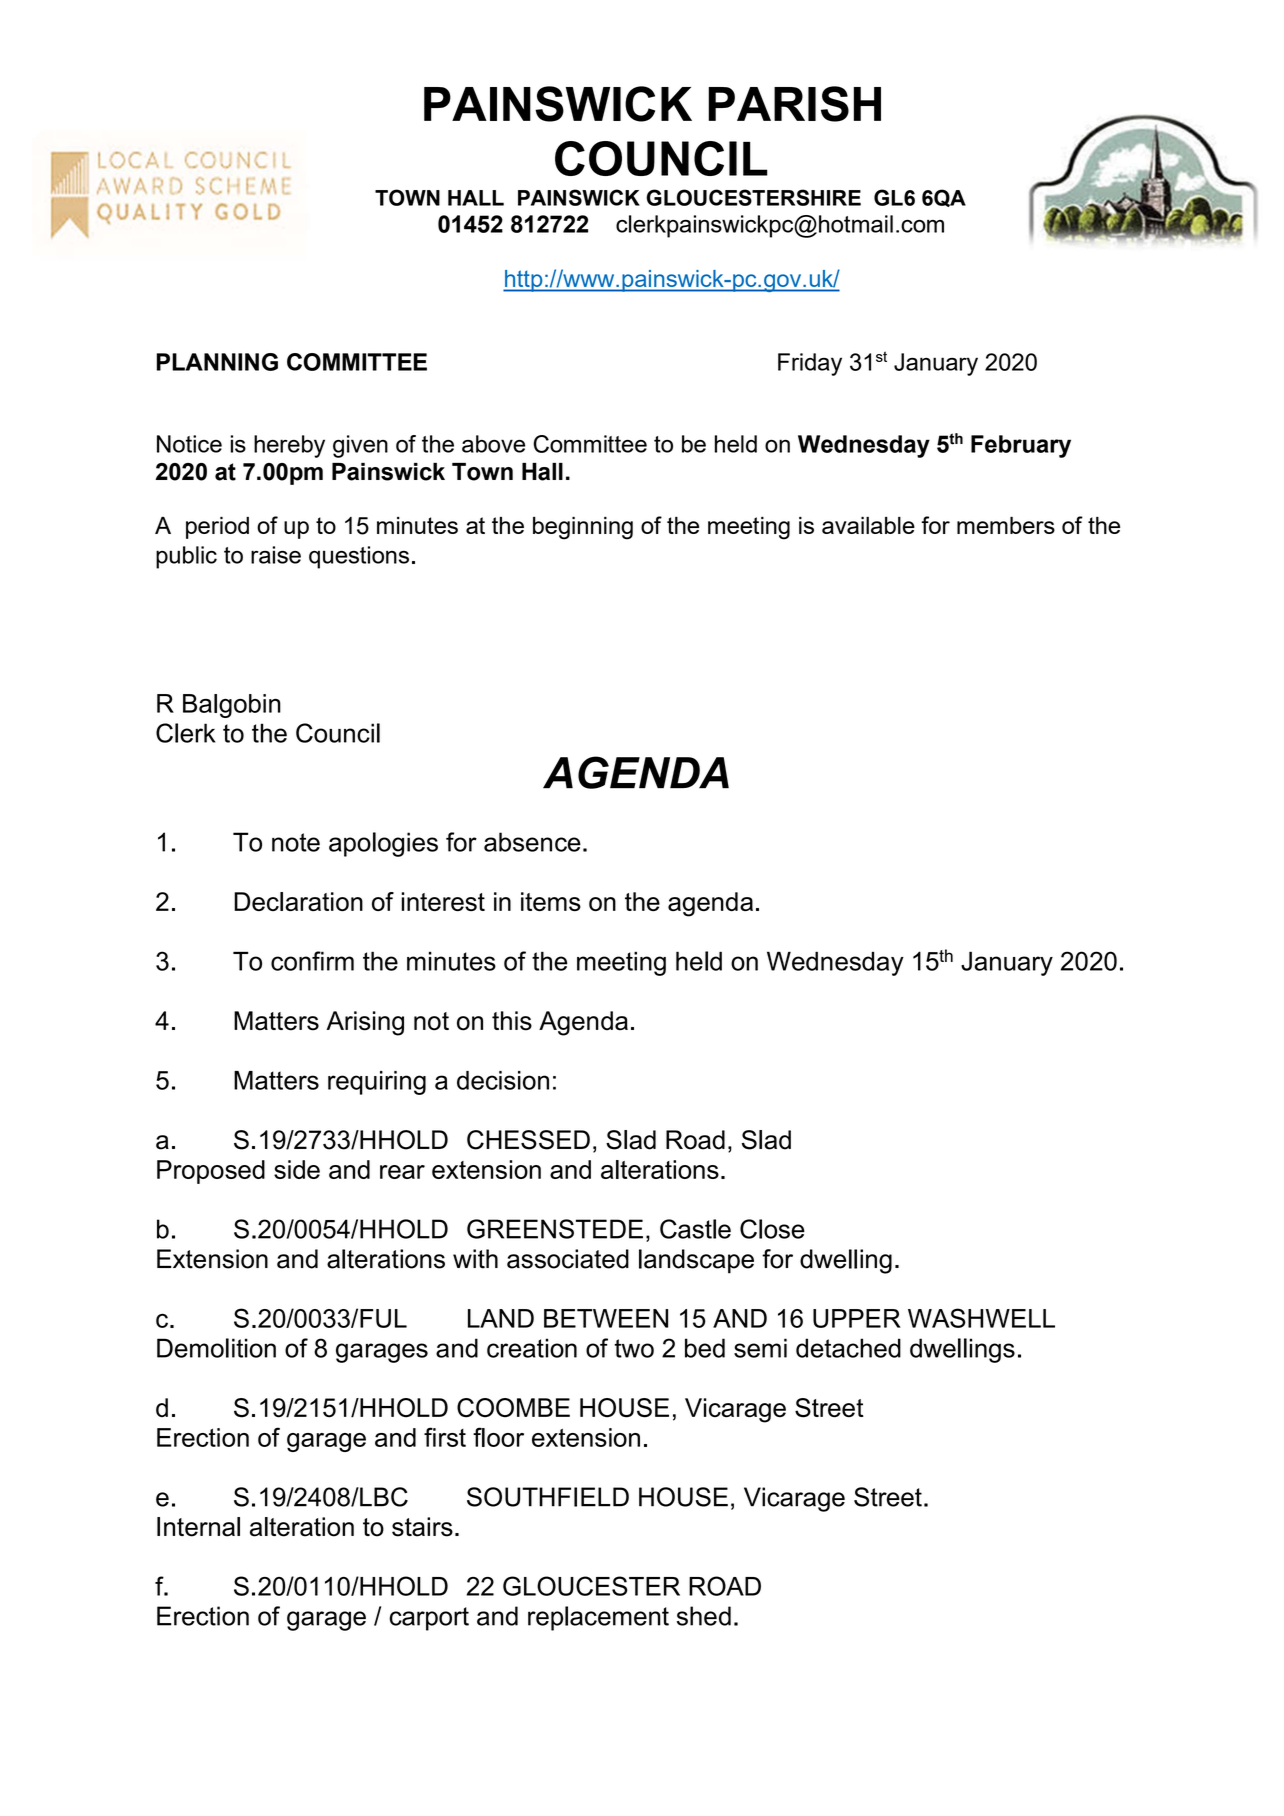 This document has height=1816, width=1284. Describe the element at coordinates (198, 1527) in the document. I see `Internal` at that location.
